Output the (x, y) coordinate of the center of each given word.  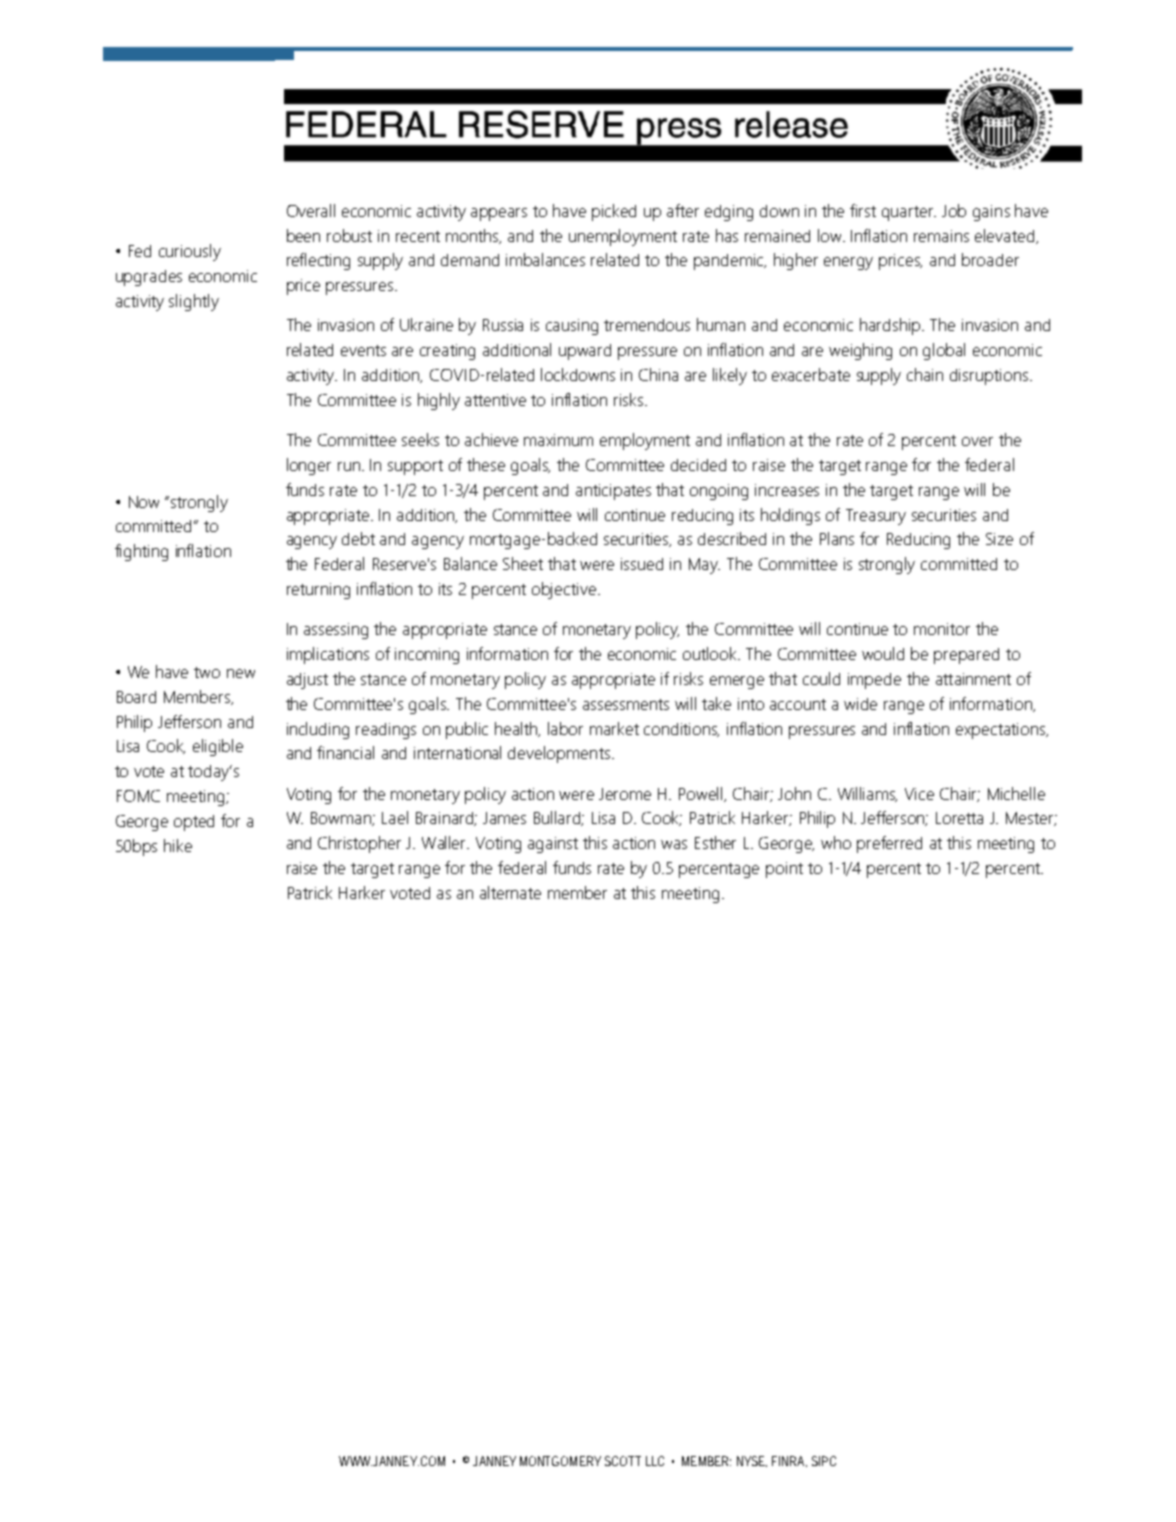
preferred (889, 844)
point (784, 870)
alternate (510, 892)
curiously (190, 252)
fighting (141, 552)
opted (194, 823)
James (504, 818)
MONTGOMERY (560, 1461)
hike (178, 845)
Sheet (523, 563)
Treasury (876, 517)
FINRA (789, 1461)
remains (941, 236)
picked (614, 212)
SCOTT (623, 1461)
